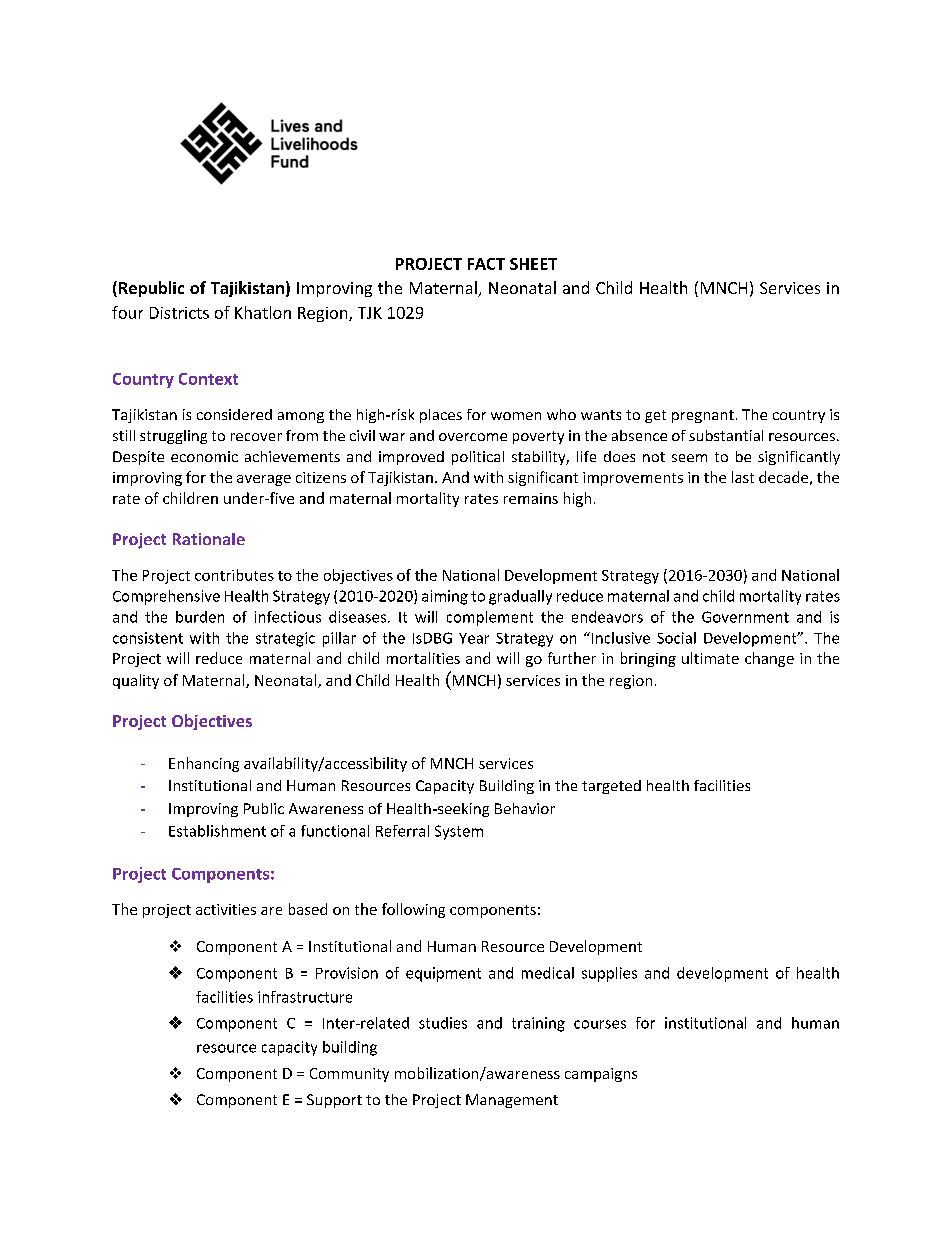 This screenshot has height=1233, width=952. Describe the element at coordinates (611, 787) in the screenshot. I see `targeted` at that location.
